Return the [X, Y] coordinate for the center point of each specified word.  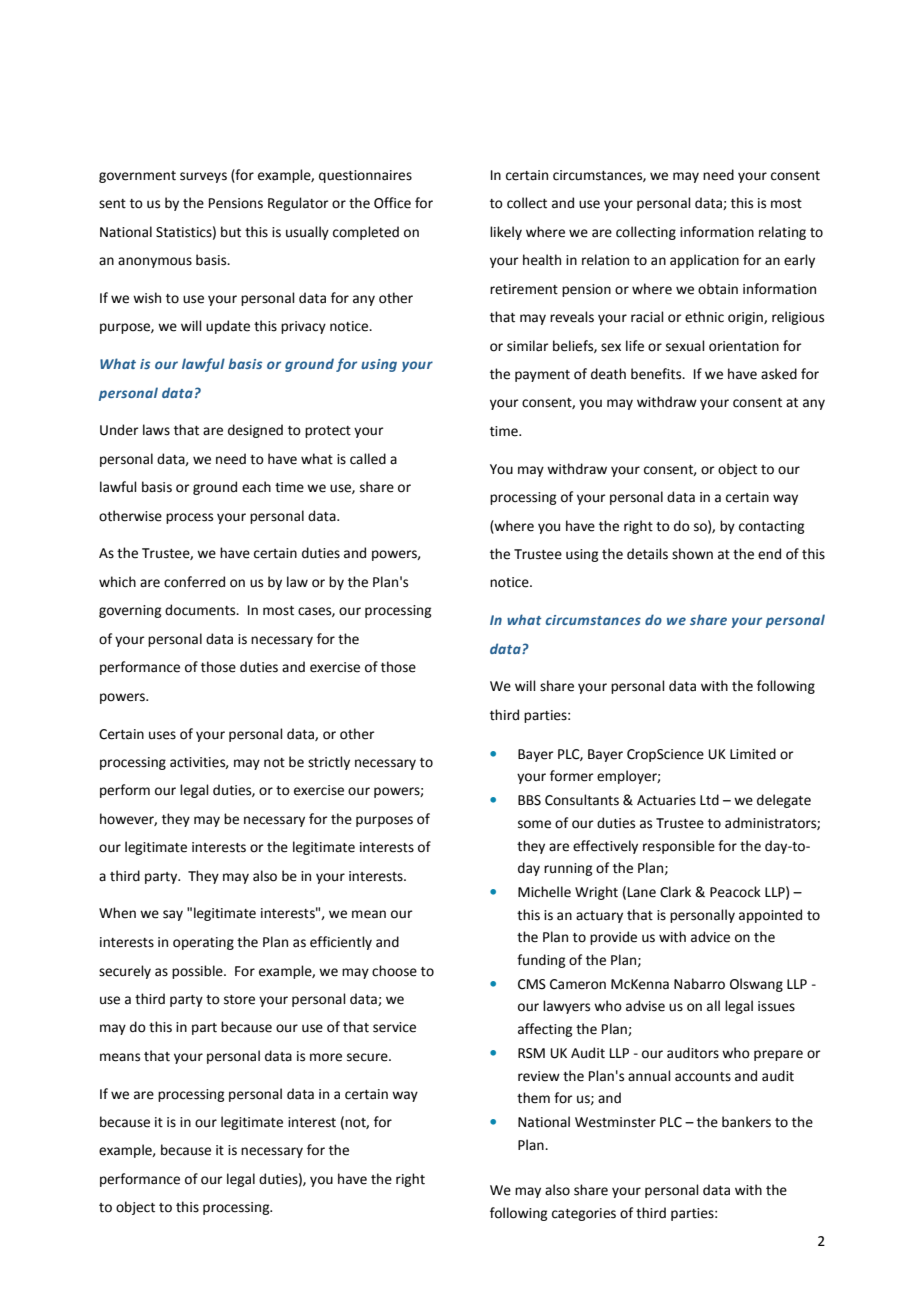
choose [394, 971]
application [704, 261]
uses [162, 735]
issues [776, 1006]
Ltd [709, 800]
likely [506, 233]
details [647, 554]
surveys [203, 177]
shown [692, 554]
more [326, 1057]
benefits [657, 374]
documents [201, 610]
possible [198, 972]
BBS [529, 800]
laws [156, 430]
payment [542, 376]
